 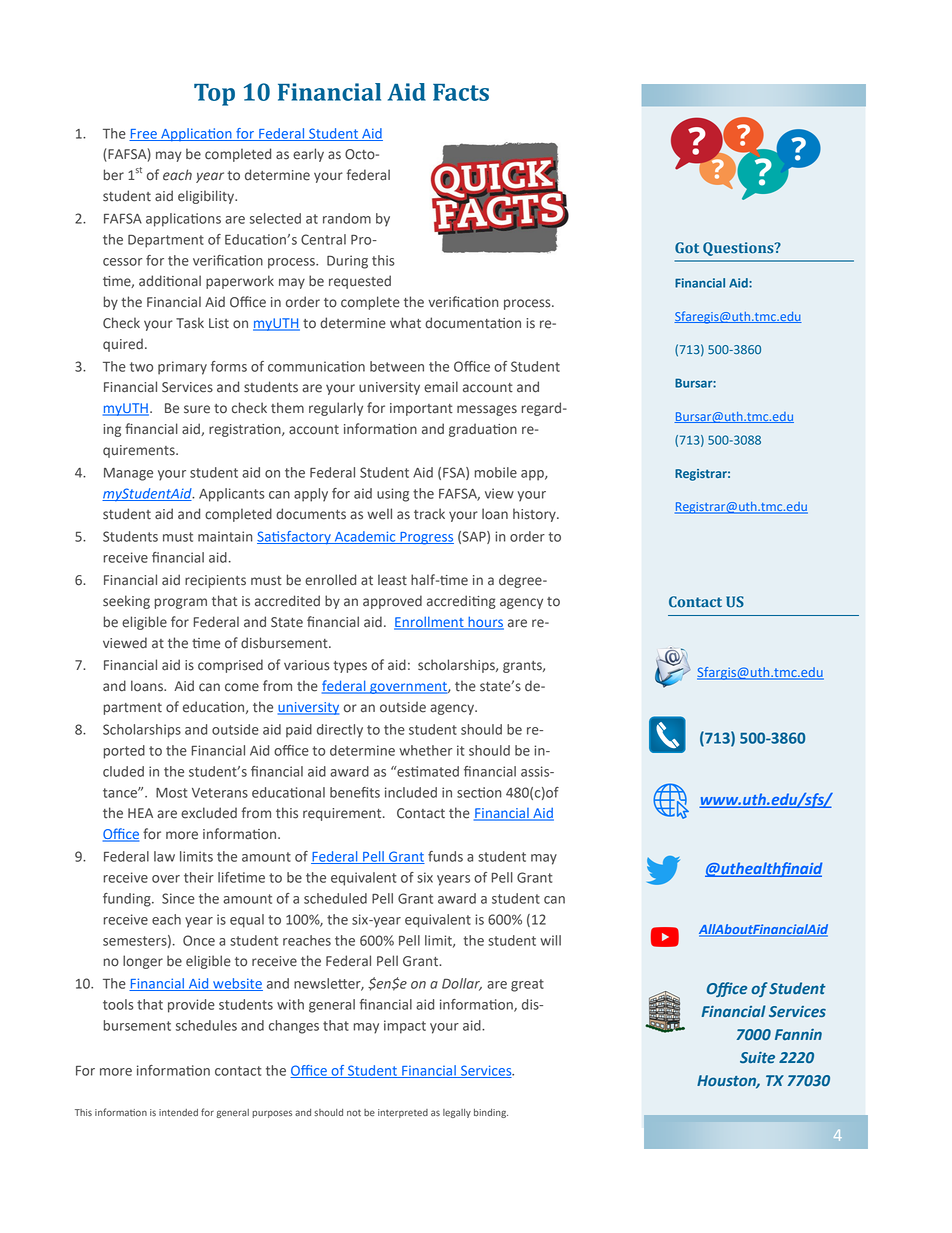 What do you see at coordinates (421, 409) in the screenshot?
I see `important` at bounding box center [421, 409].
